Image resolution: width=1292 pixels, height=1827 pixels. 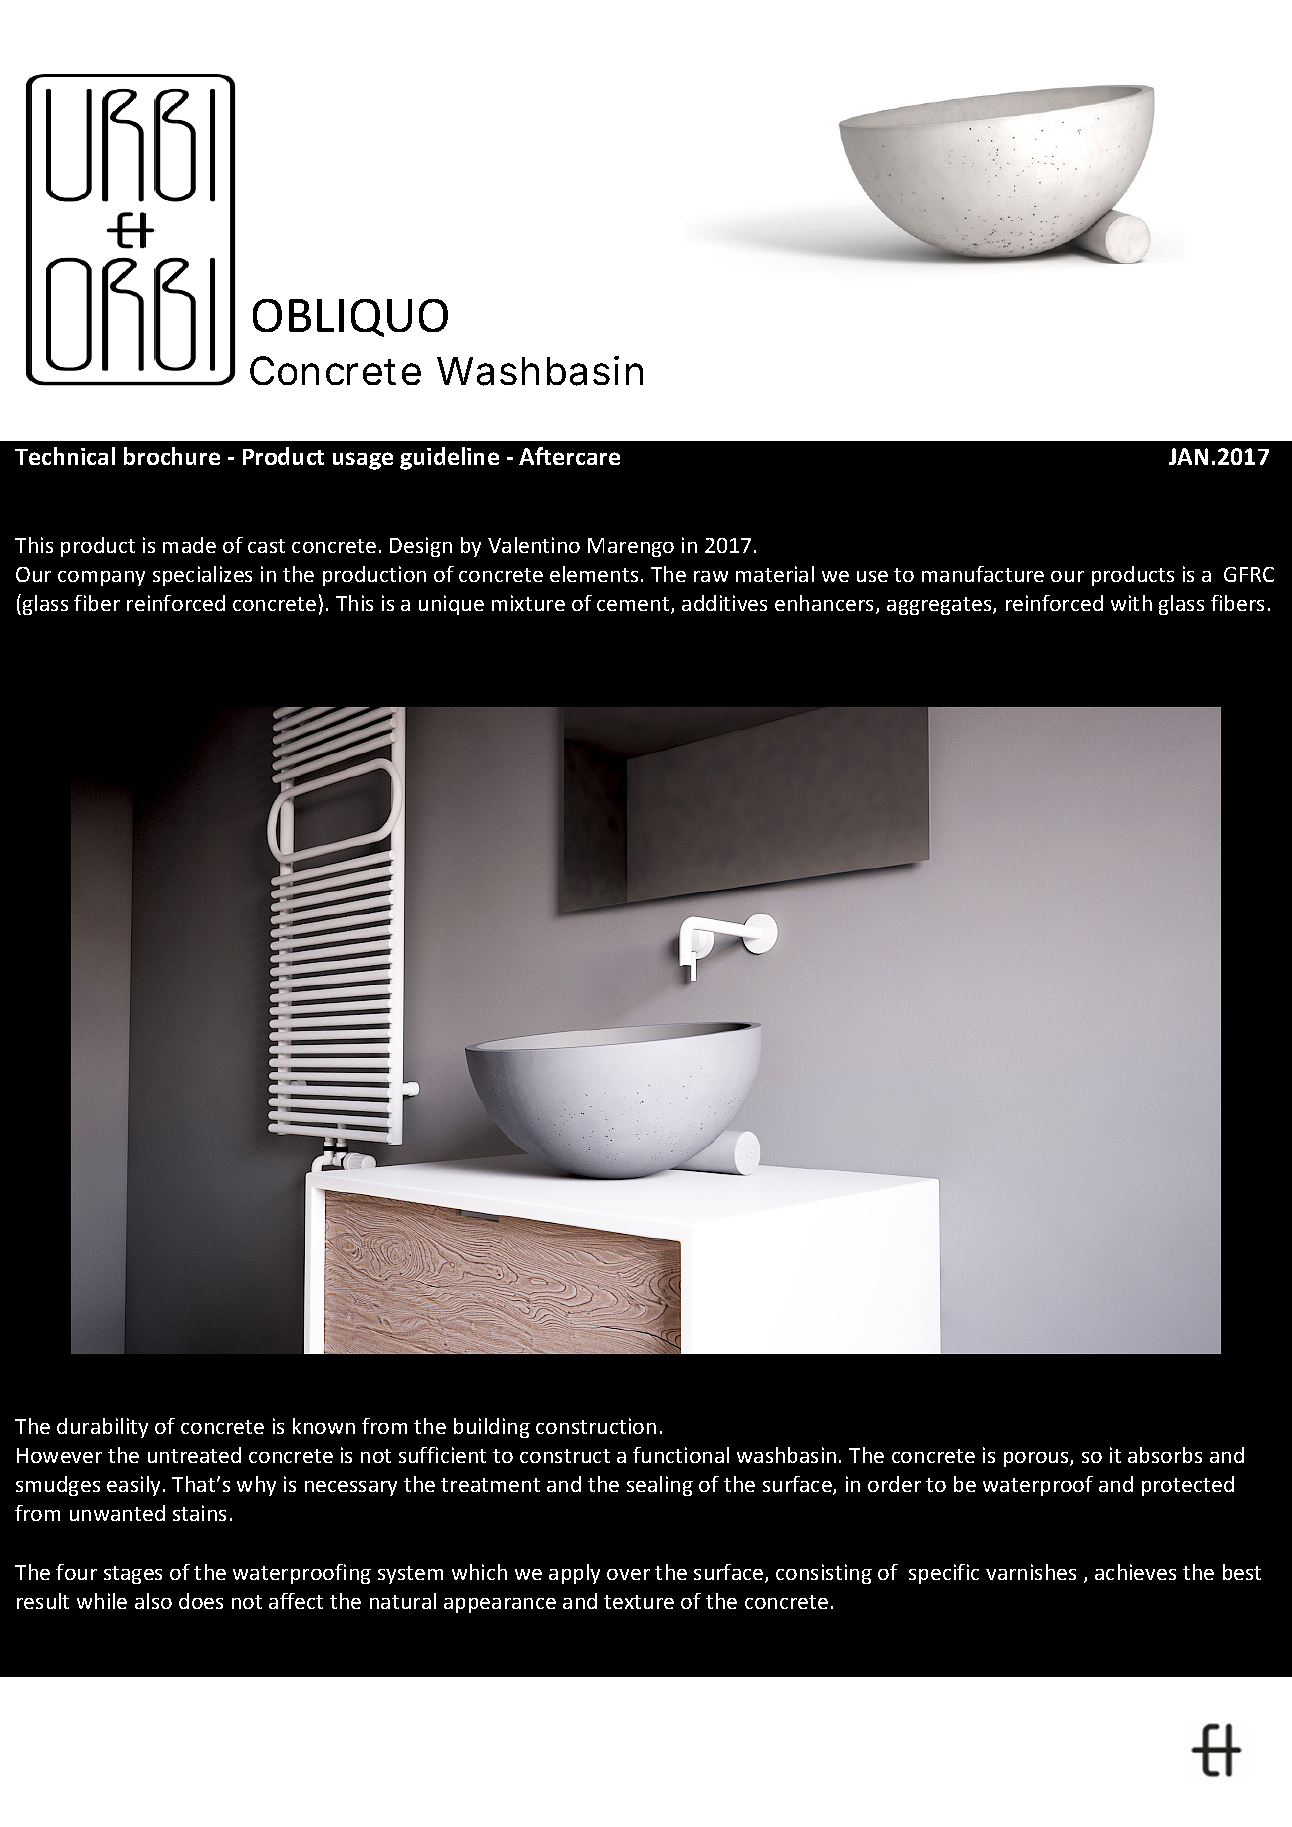 I want to click on achieves, so click(x=1135, y=1572).
